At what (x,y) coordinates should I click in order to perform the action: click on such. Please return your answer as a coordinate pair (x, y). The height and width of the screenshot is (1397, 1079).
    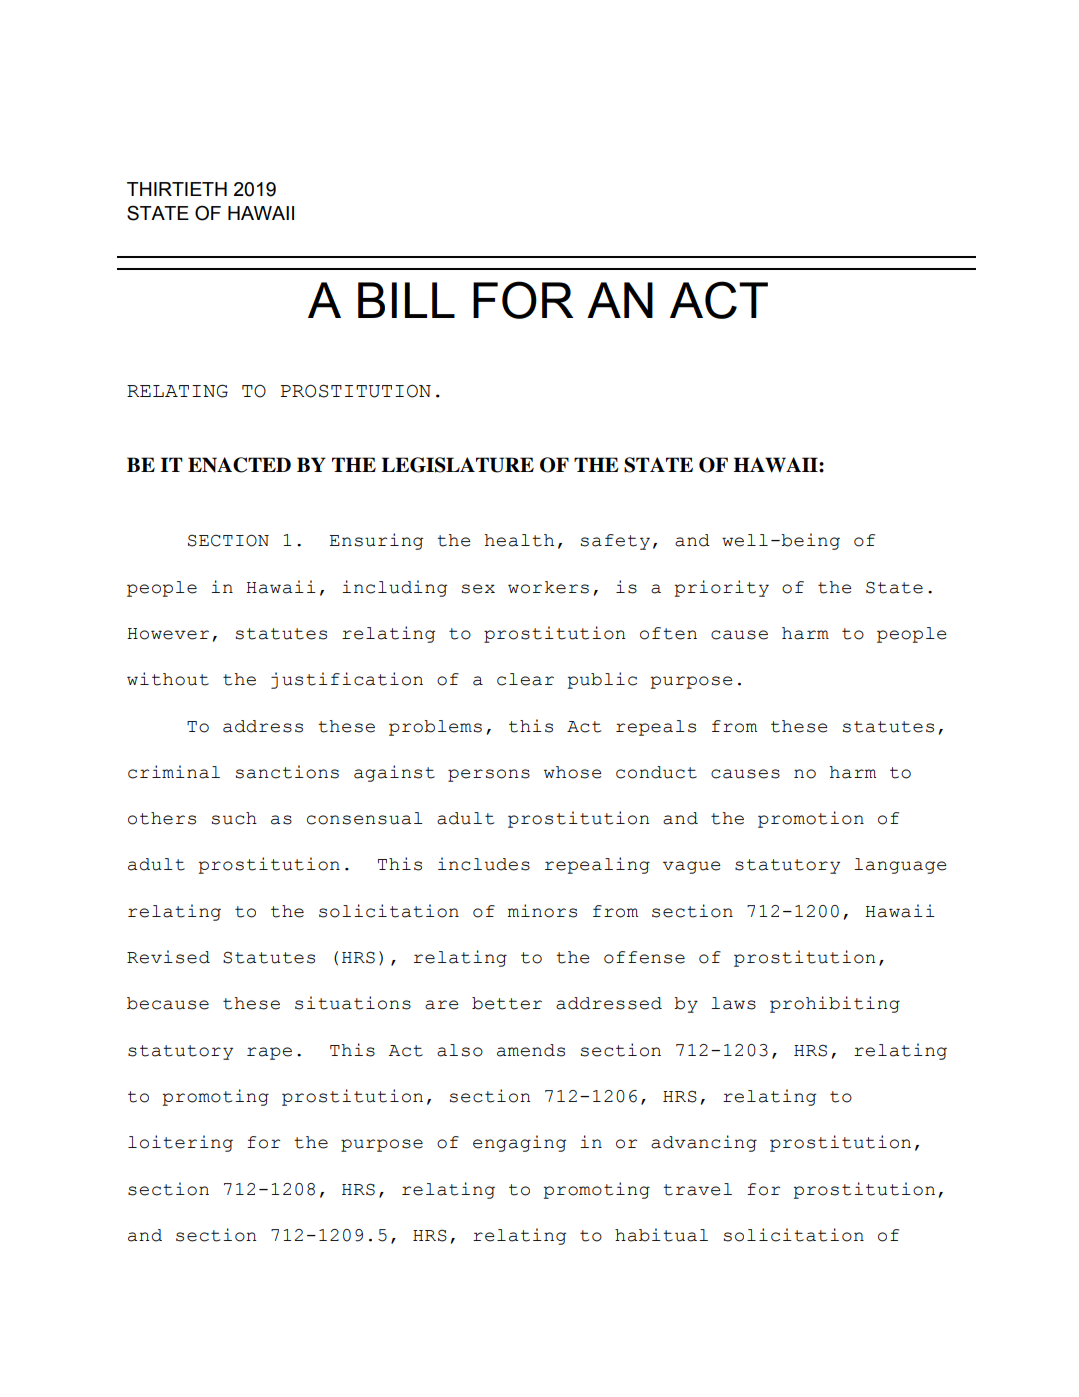
    Looking at the image, I should click on (234, 818).
